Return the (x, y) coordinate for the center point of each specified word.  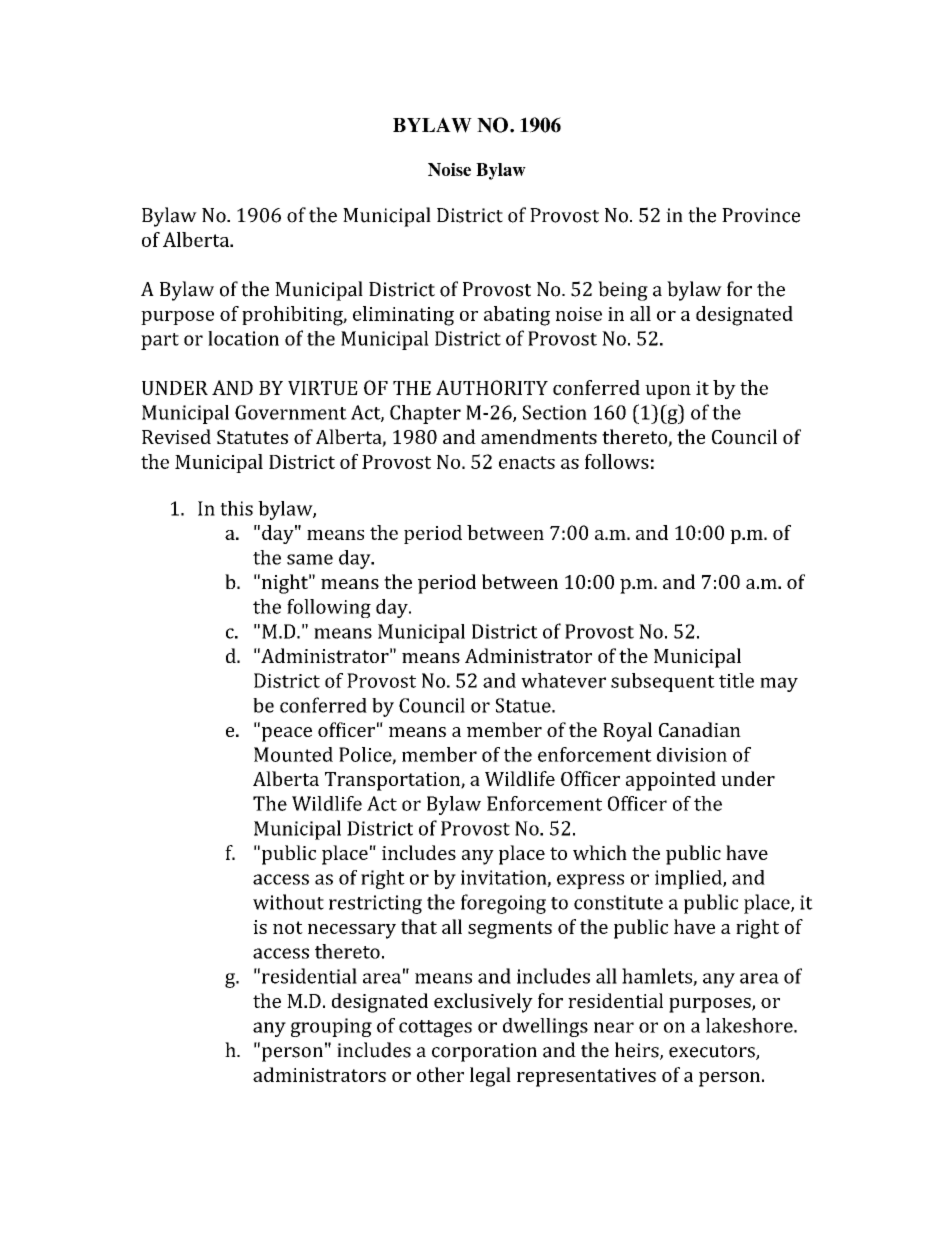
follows (617, 461)
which (600, 852)
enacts (527, 462)
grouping (331, 1027)
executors (713, 1052)
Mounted (293, 754)
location (243, 338)
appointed (671, 781)
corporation (484, 1052)
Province (761, 215)
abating (517, 316)
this (236, 508)
